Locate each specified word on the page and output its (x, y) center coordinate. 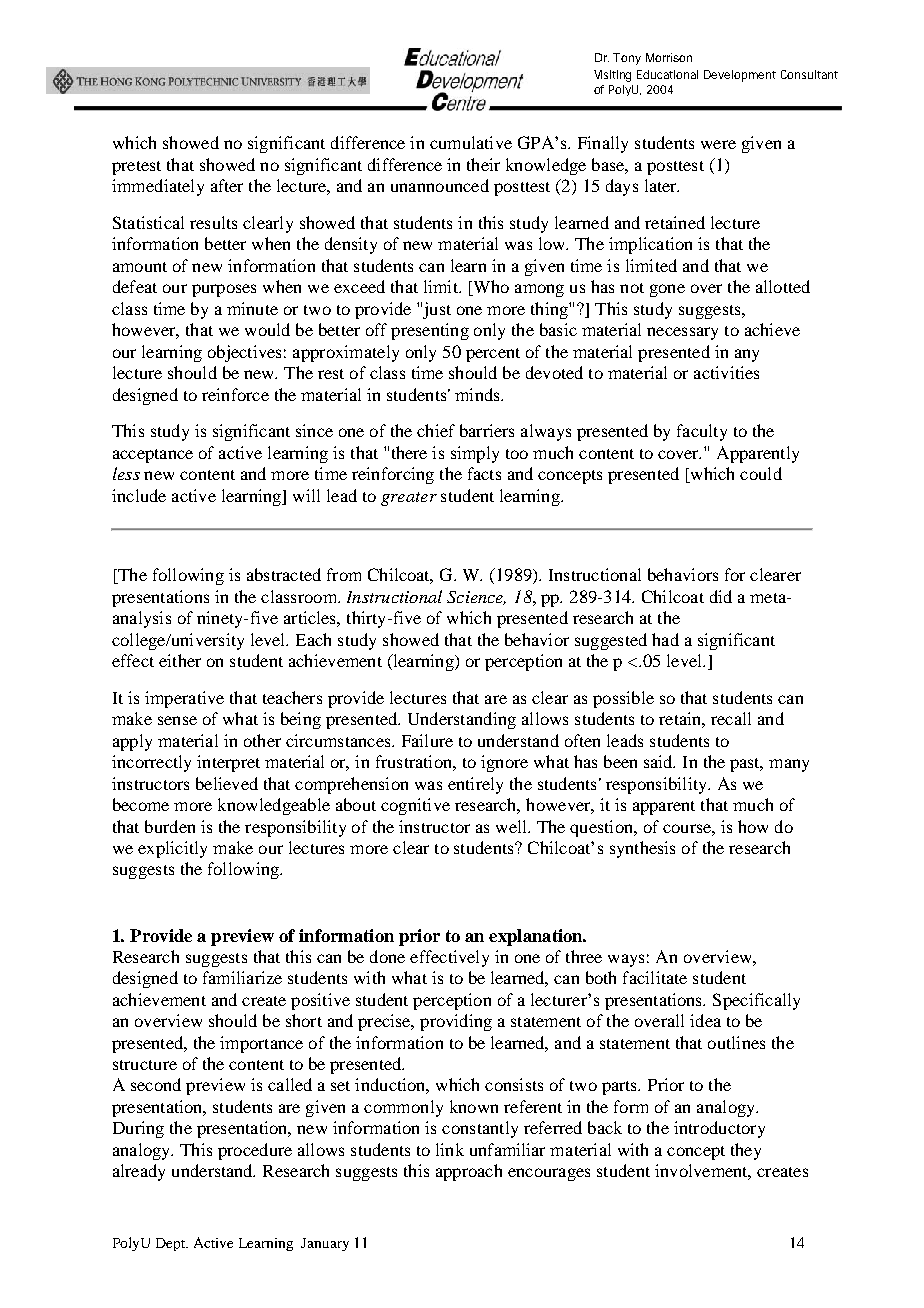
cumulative (471, 142)
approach (469, 1172)
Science (476, 598)
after (227, 185)
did (721, 596)
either (180, 660)
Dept (172, 1244)
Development (740, 76)
